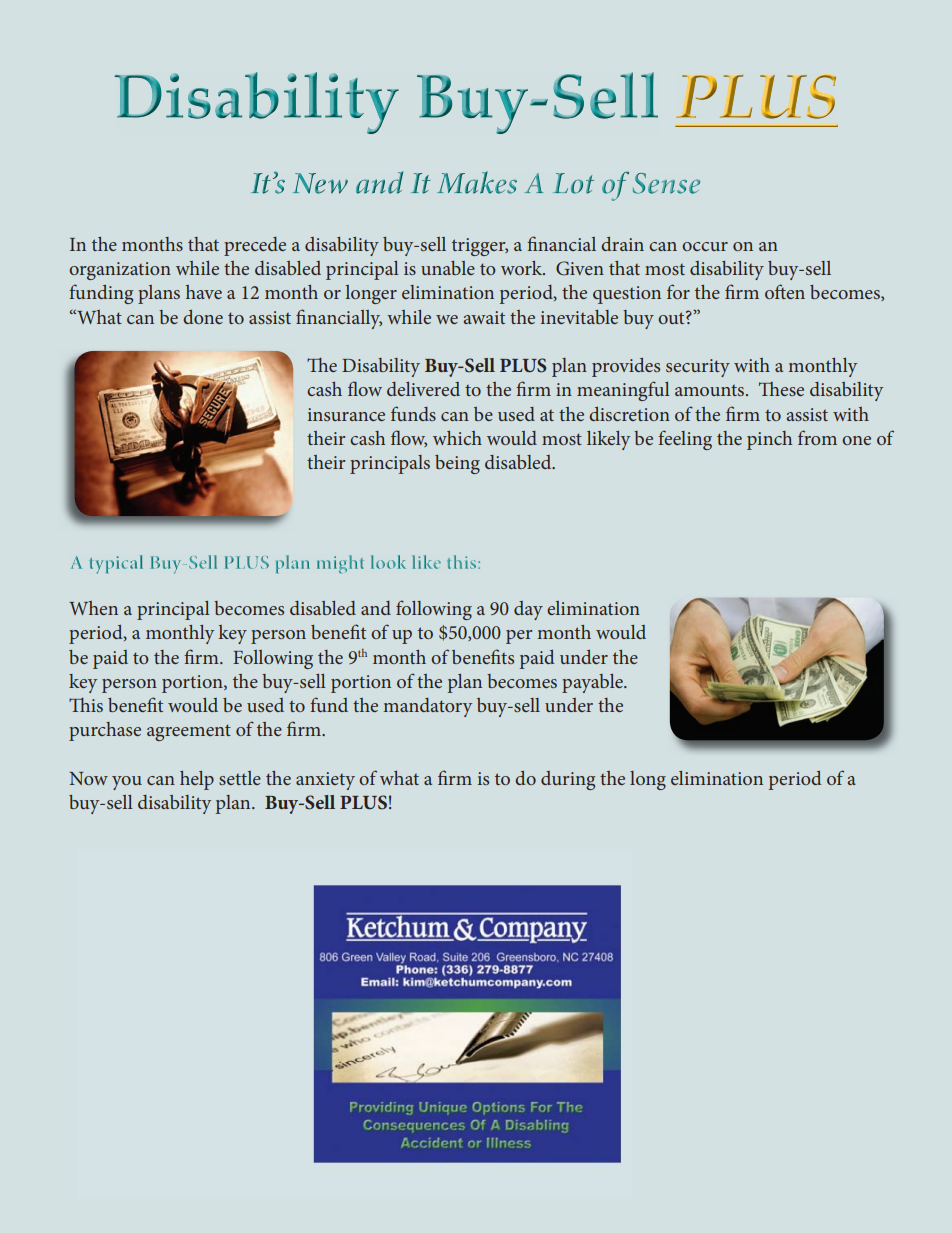 The image size is (952, 1233). What do you see at coordinates (769, 440) in the image?
I see `pinch` at bounding box center [769, 440].
